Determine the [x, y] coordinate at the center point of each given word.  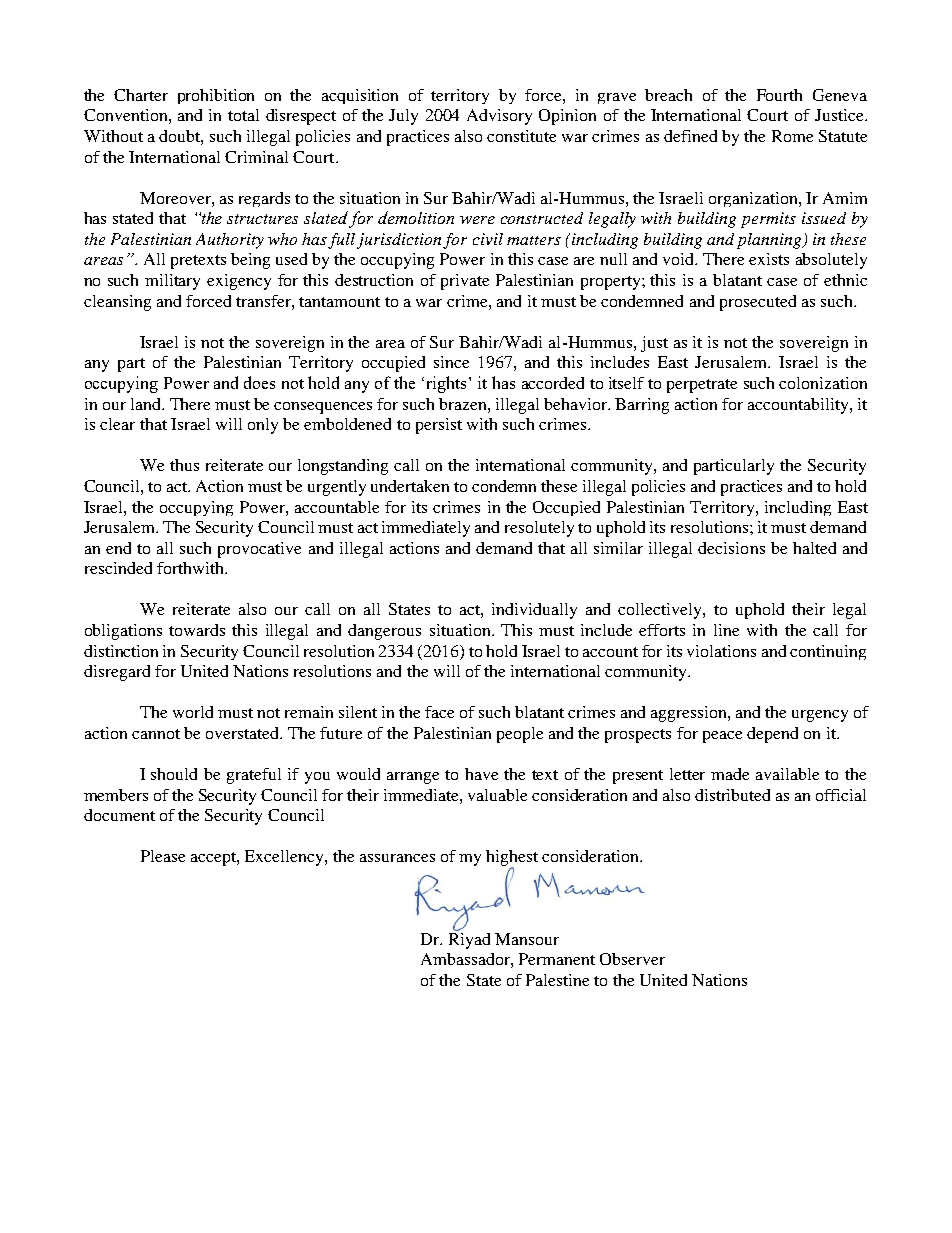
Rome [792, 136]
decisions [731, 548]
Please [163, 856]
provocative [259, 550]
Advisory [499, 117]
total [243, 115]
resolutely [539, 529]
